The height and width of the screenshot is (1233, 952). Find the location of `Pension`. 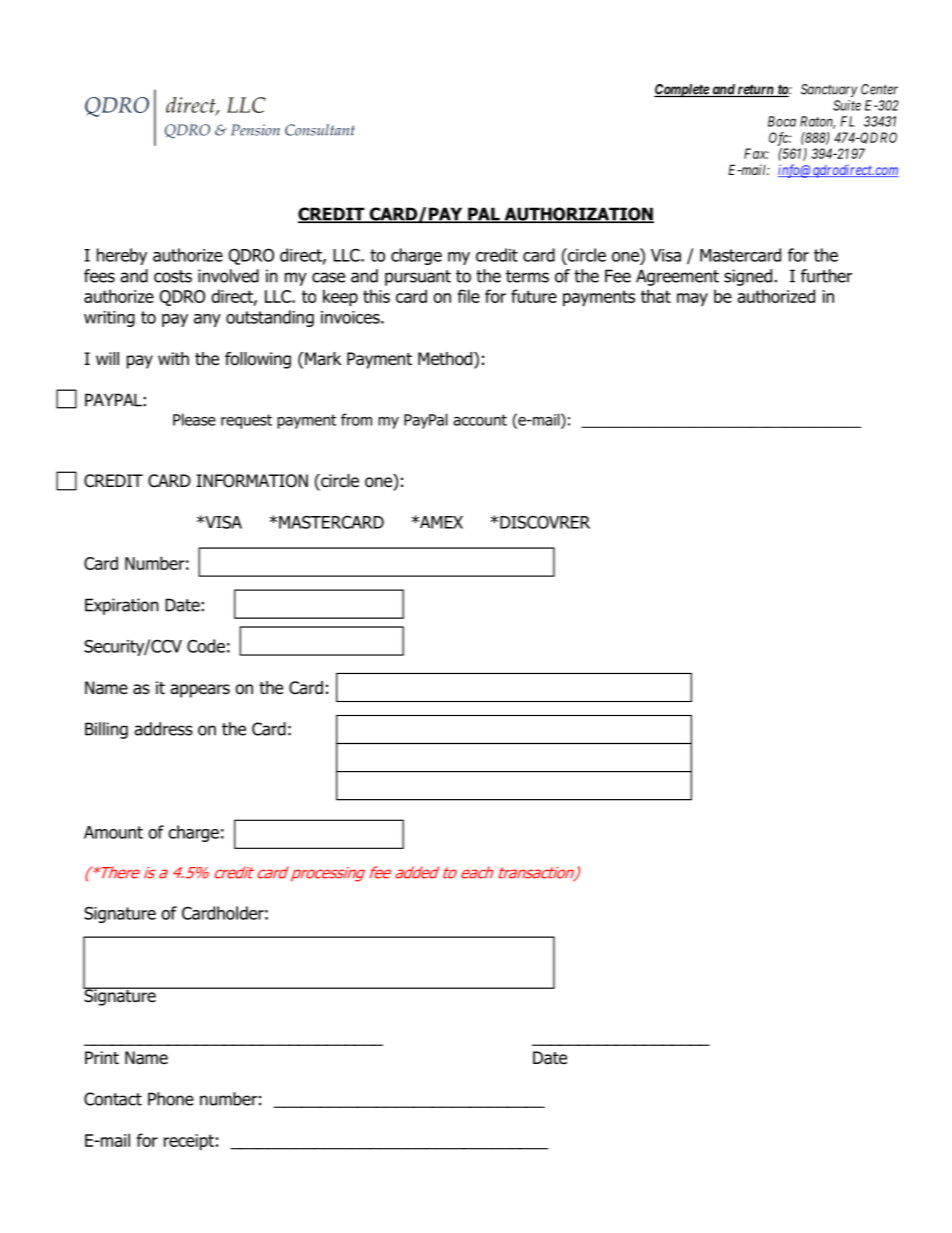

Pension is located at coordinates (255, 130).
